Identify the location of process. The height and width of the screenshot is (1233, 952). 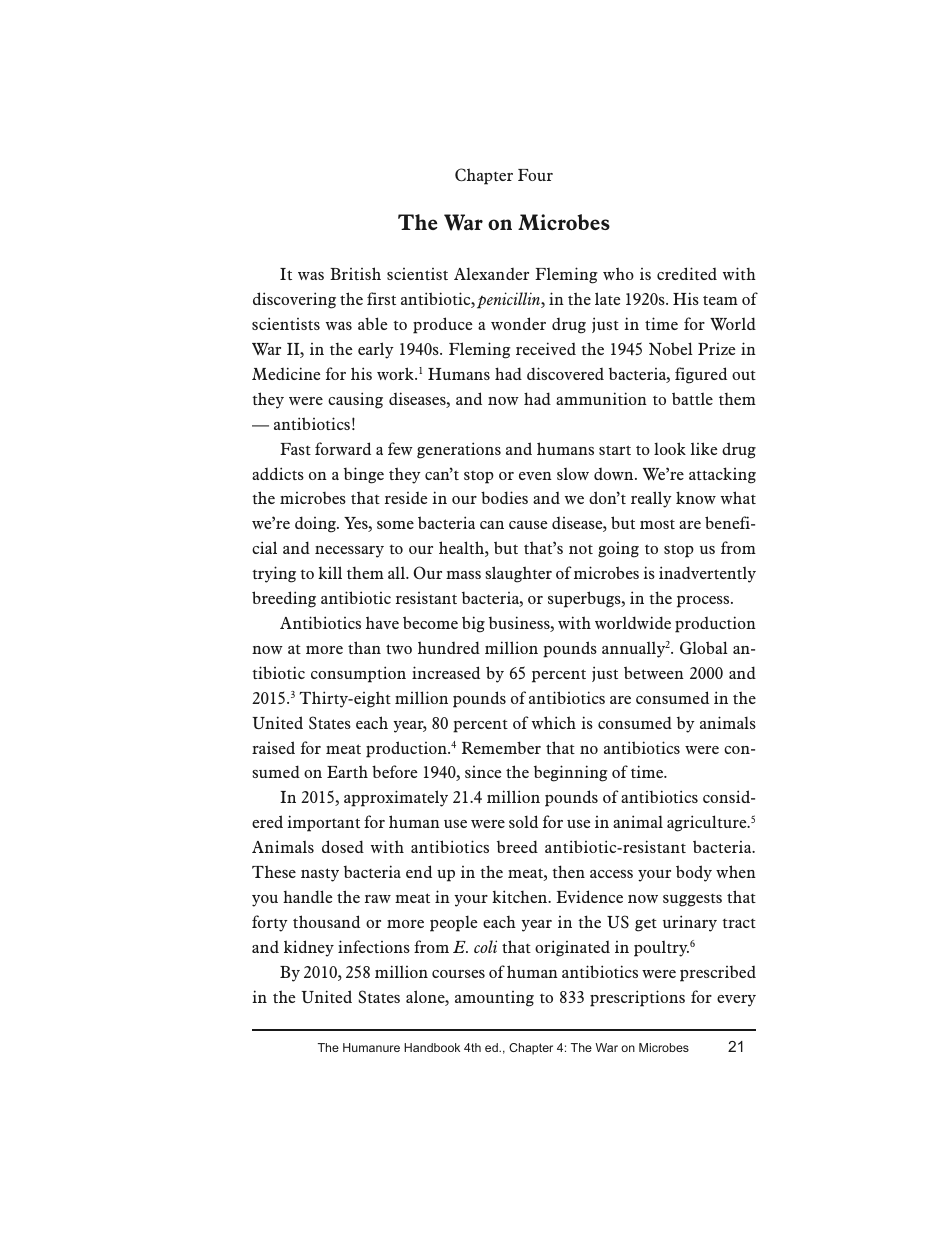
(704, 602).
